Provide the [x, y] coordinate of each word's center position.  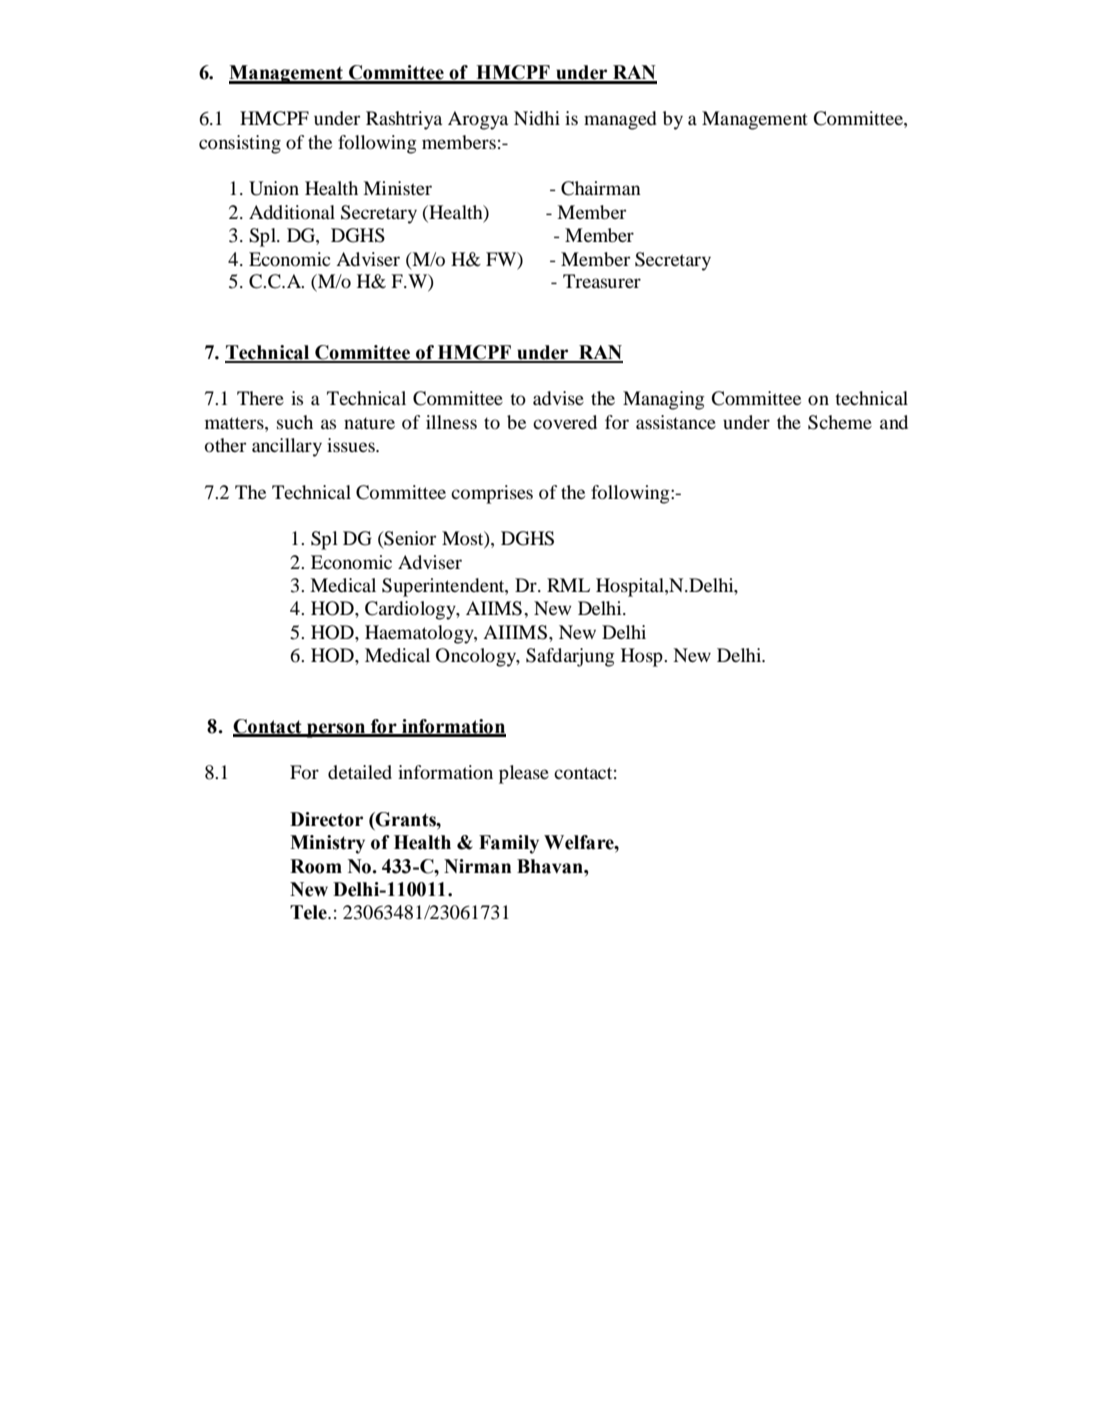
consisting [240, 144]
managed [620, 120]
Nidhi [537, 118]
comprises [492, 494]
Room [316, 866]
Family [509, 844]
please [524, 774]
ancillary [287, 447]
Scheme [840, 422]
